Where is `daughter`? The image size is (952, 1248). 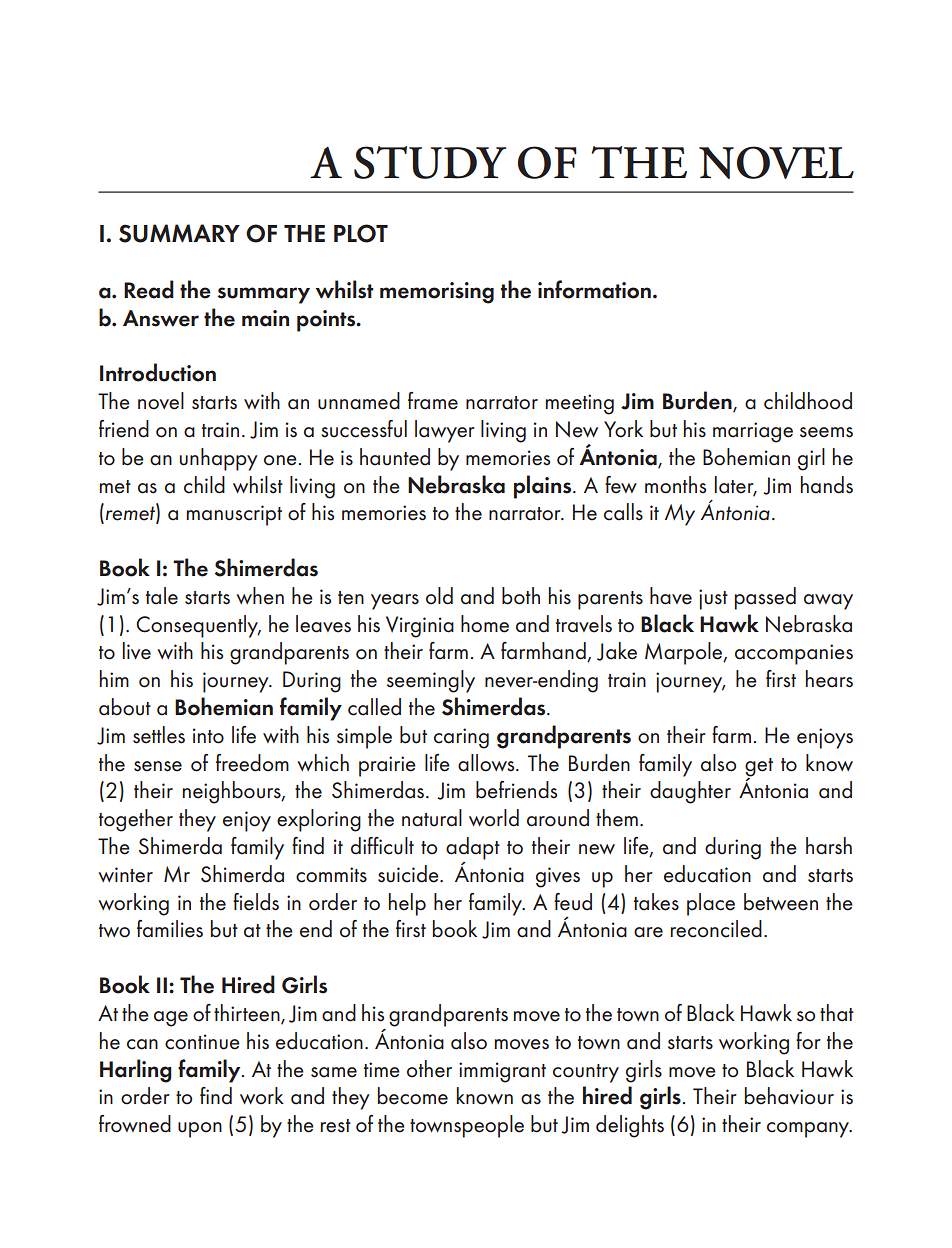 daughter is located at coordinates (690, 792).
